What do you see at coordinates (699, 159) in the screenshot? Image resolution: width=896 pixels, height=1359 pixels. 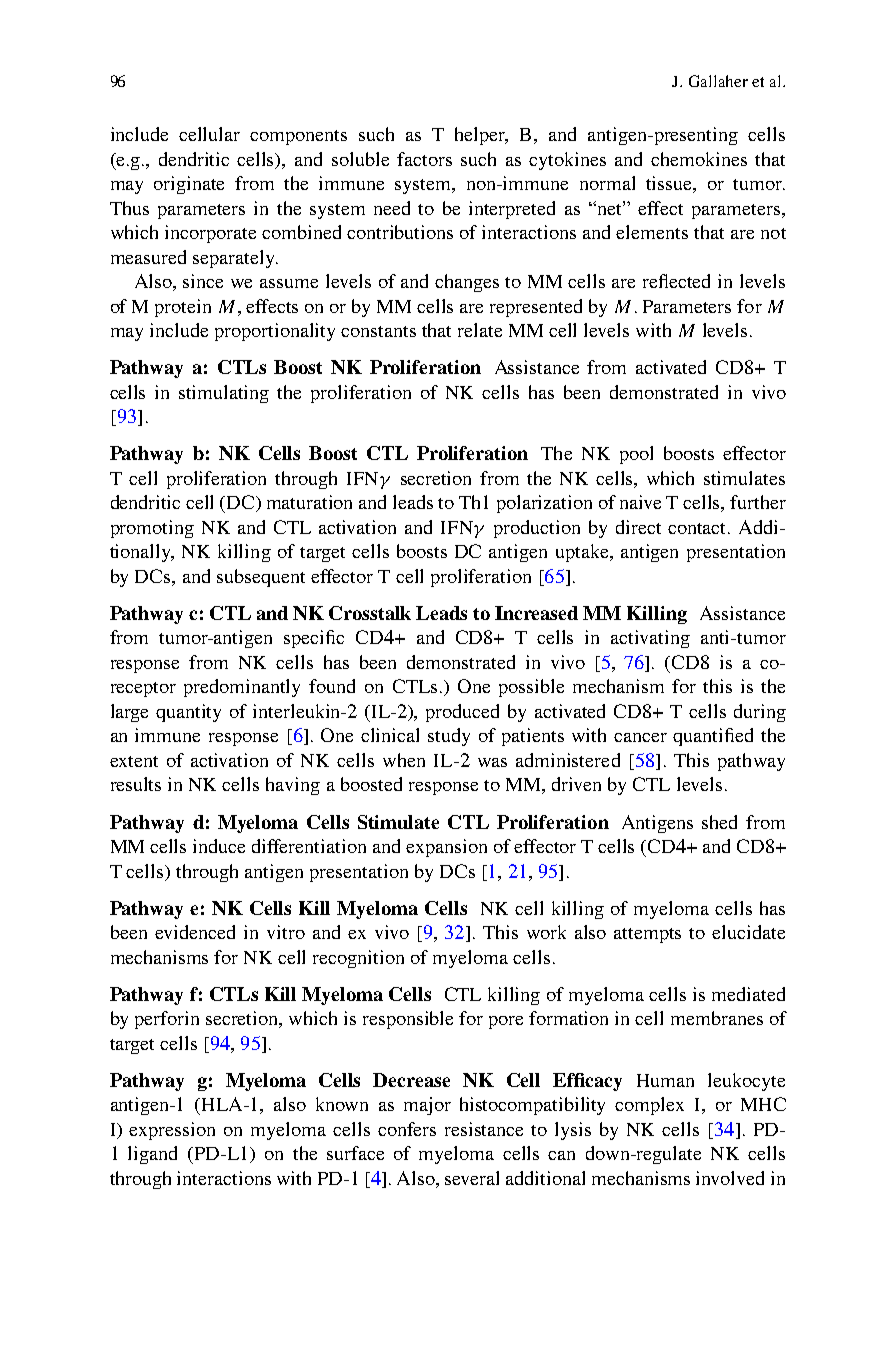 I see `chemokines` at bounding box center [699, 159].
